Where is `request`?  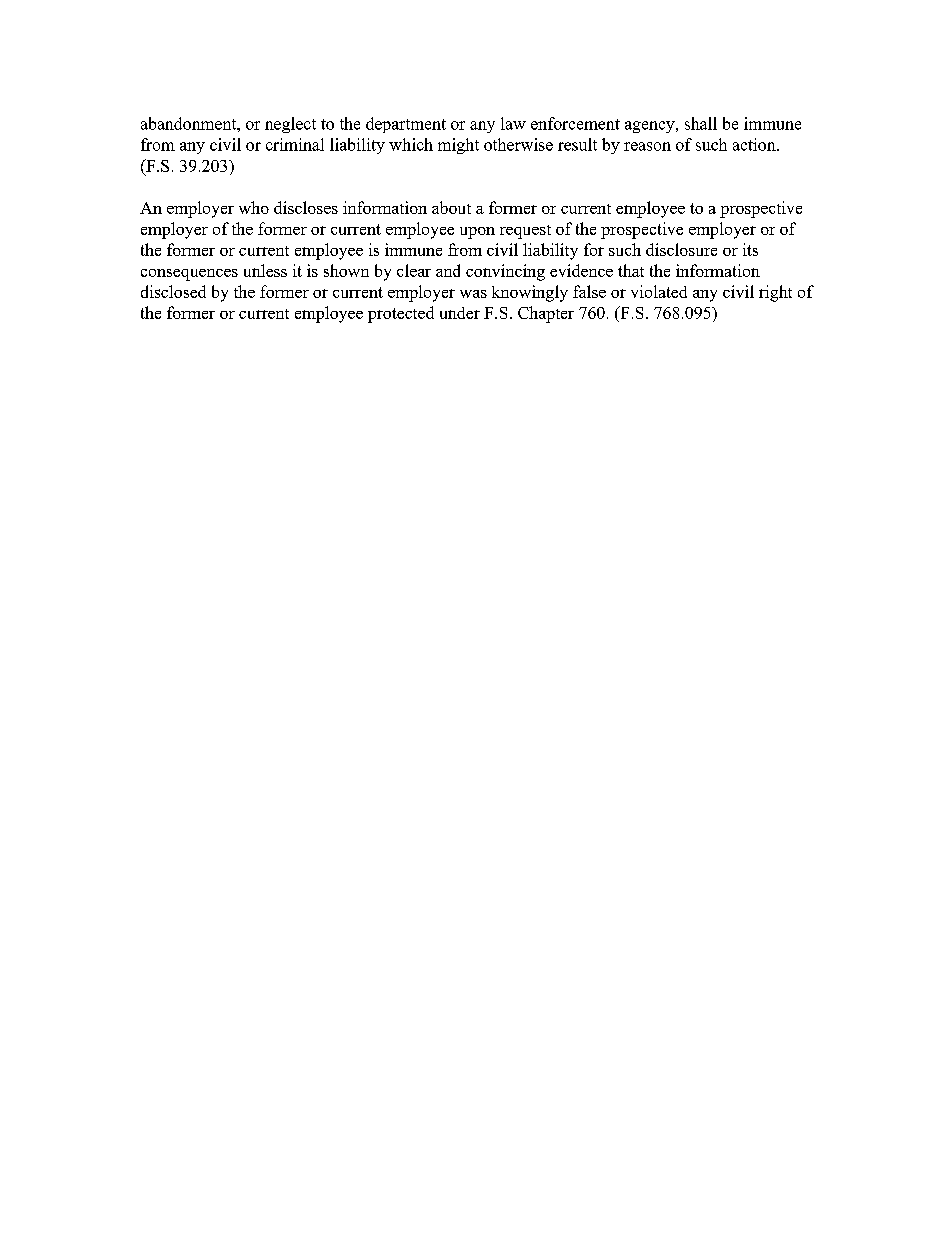 request is located at coordinates (525, 232).
